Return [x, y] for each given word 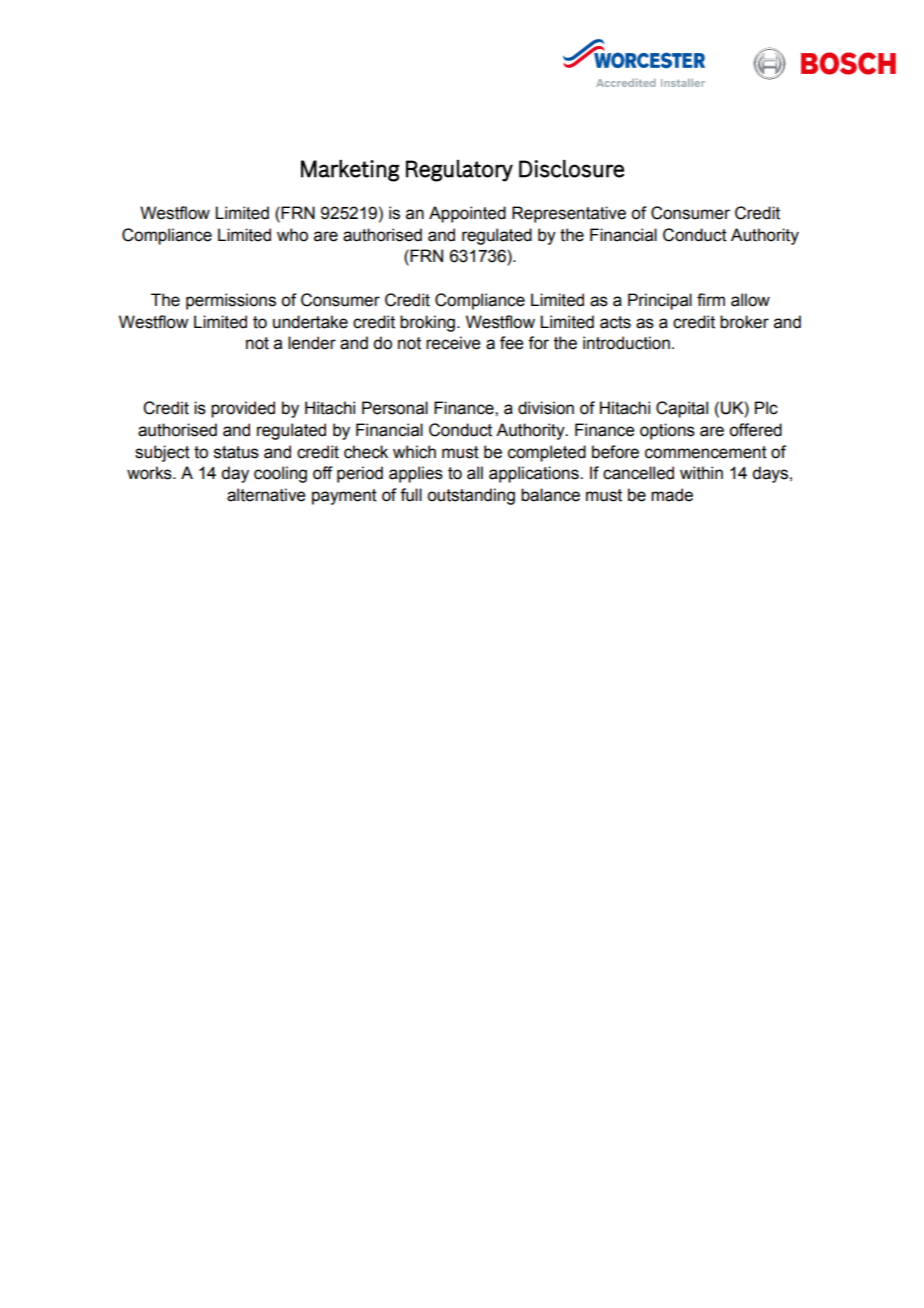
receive [453, 343]
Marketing [350, 171]
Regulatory [459, 171]
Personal [395, 408]
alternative [266, 495]
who [292, 235]
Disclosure [571, 169]
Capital [682, 409]
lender [312, 343]
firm [711, 299]
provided [243, 409]
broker [744, 322]
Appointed [467, 214]
